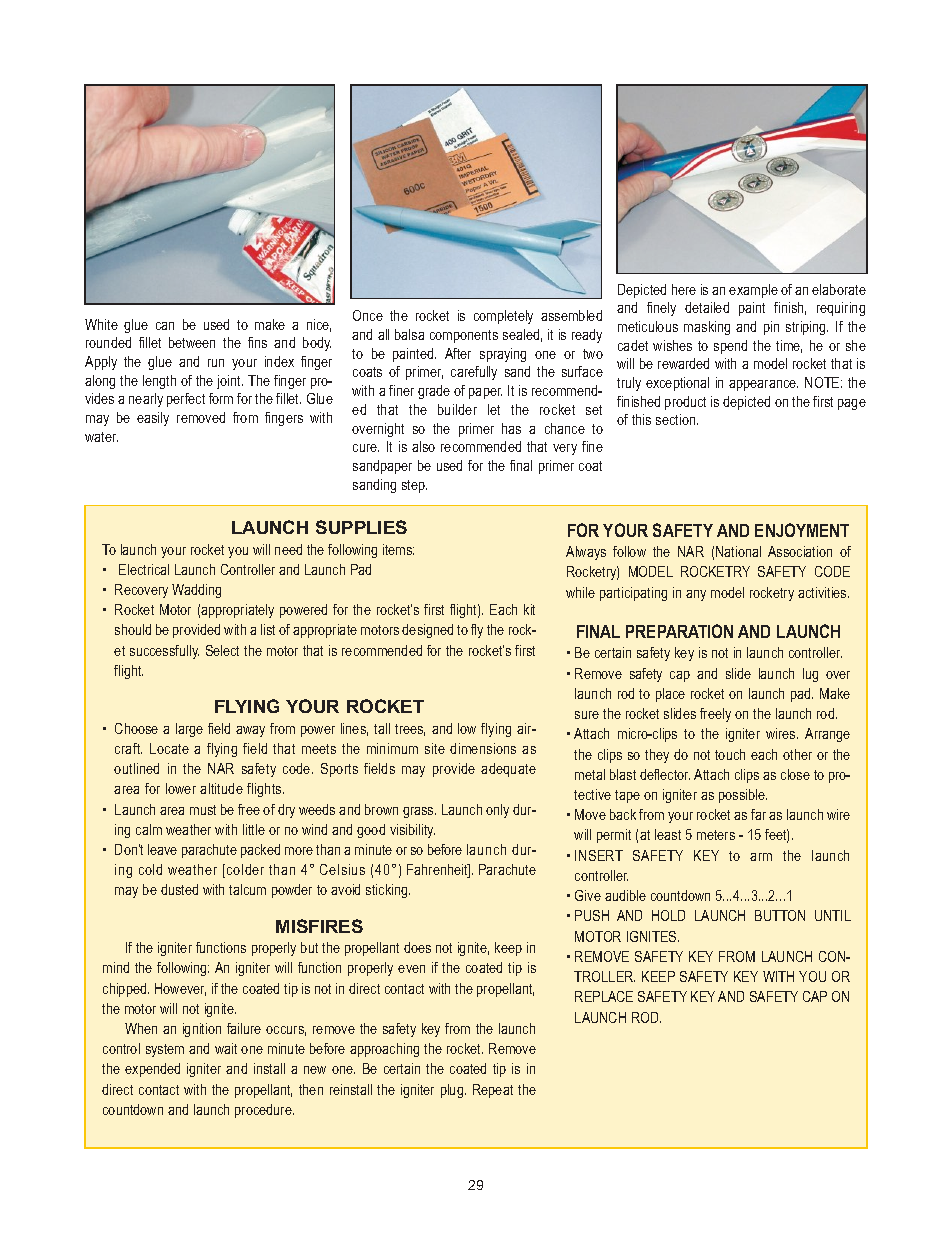  What do you see at coordinates (503, 317) in the screenshot?
I see `completely` at bounding box center [503, 317].
